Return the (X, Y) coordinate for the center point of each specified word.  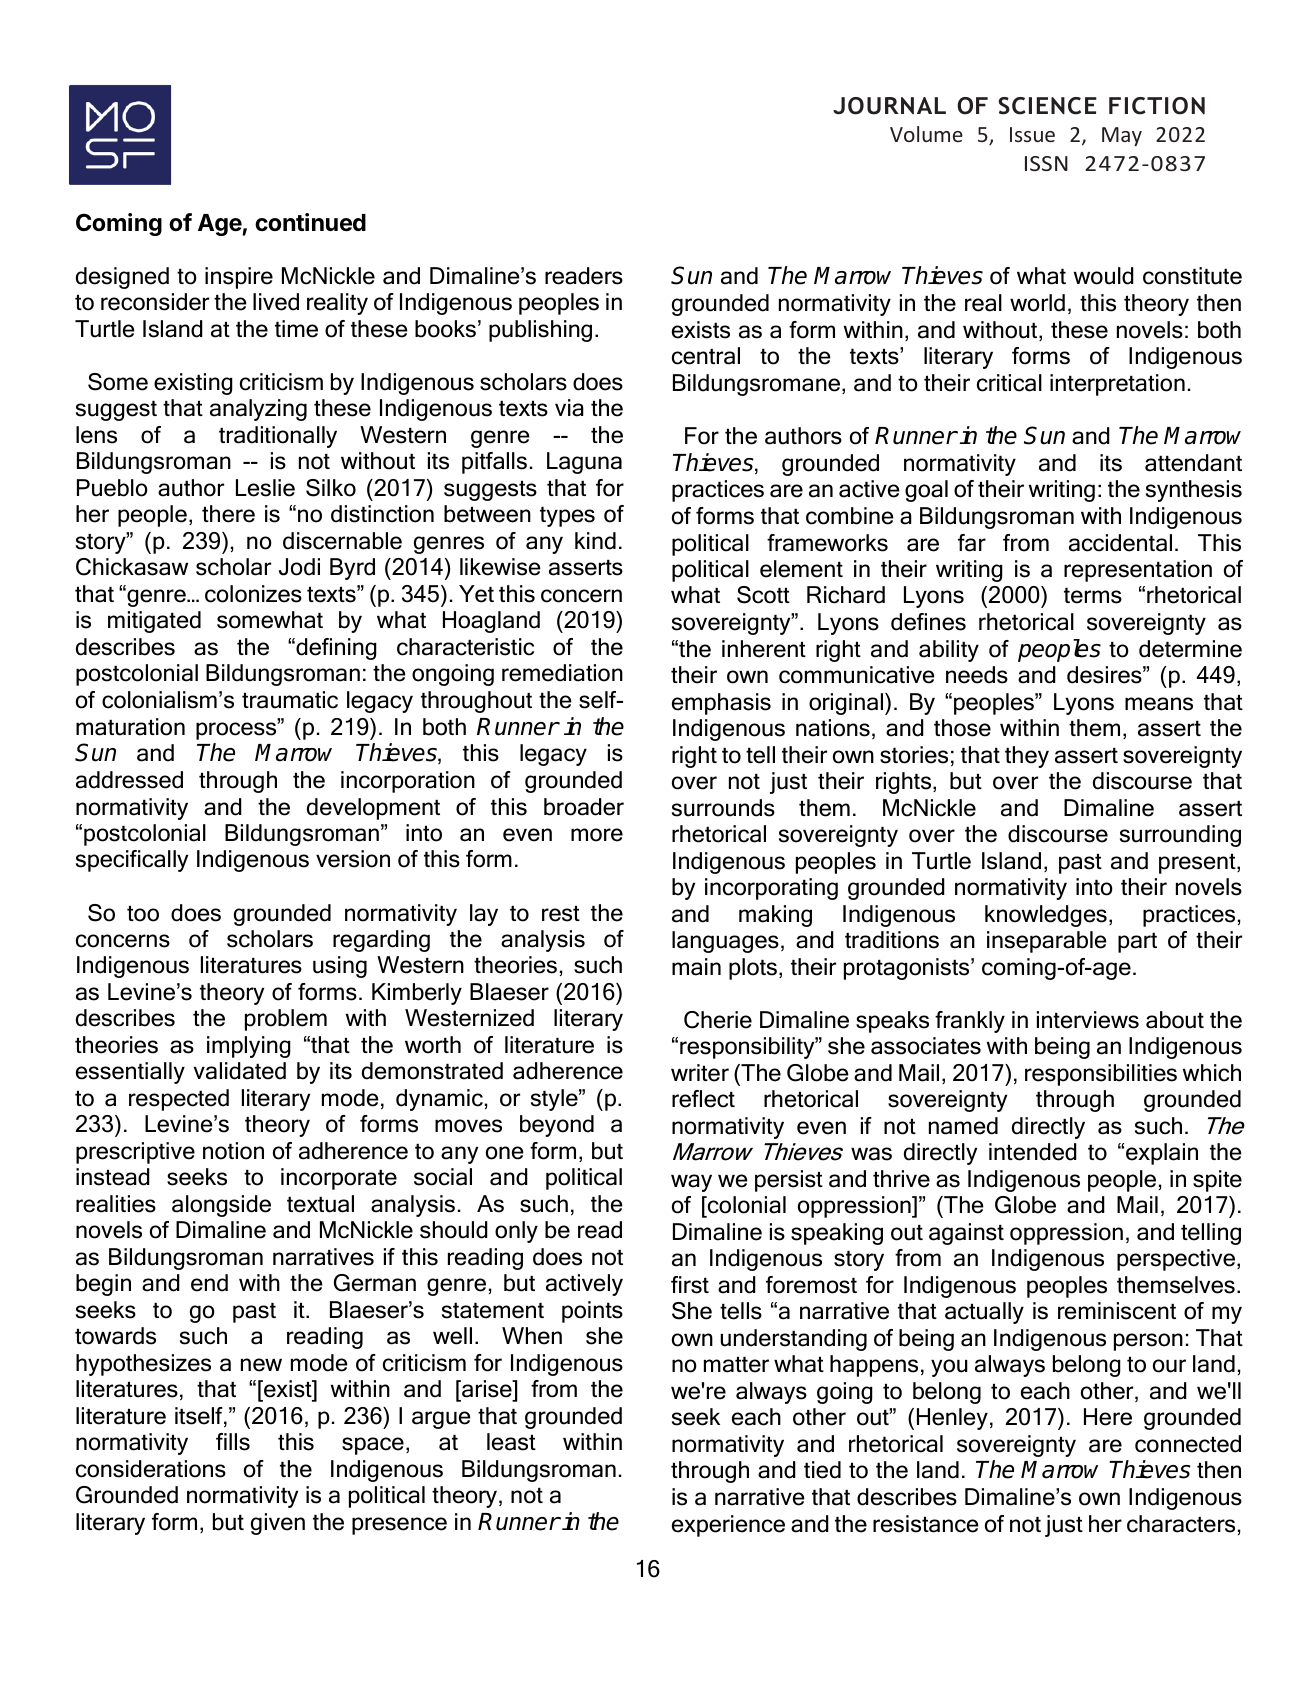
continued (310, 222)
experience (728, 1526)
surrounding (1180, 836)
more (597, 835)
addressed (129, 780)
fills (233, 1442)
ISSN (1046, 163)
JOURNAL (889, 106)
